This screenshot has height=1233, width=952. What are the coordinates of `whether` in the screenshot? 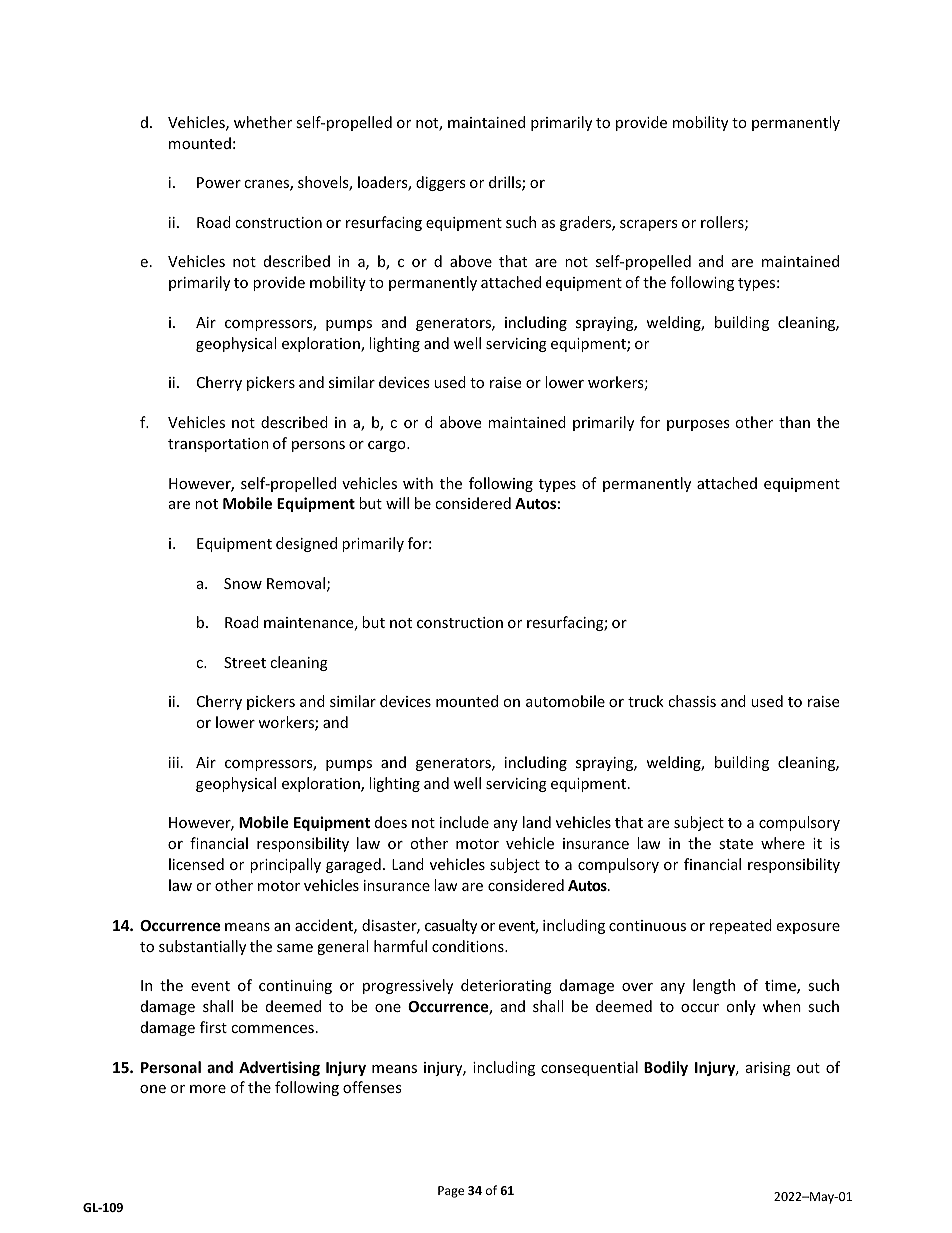 It's located at (263, 122).
